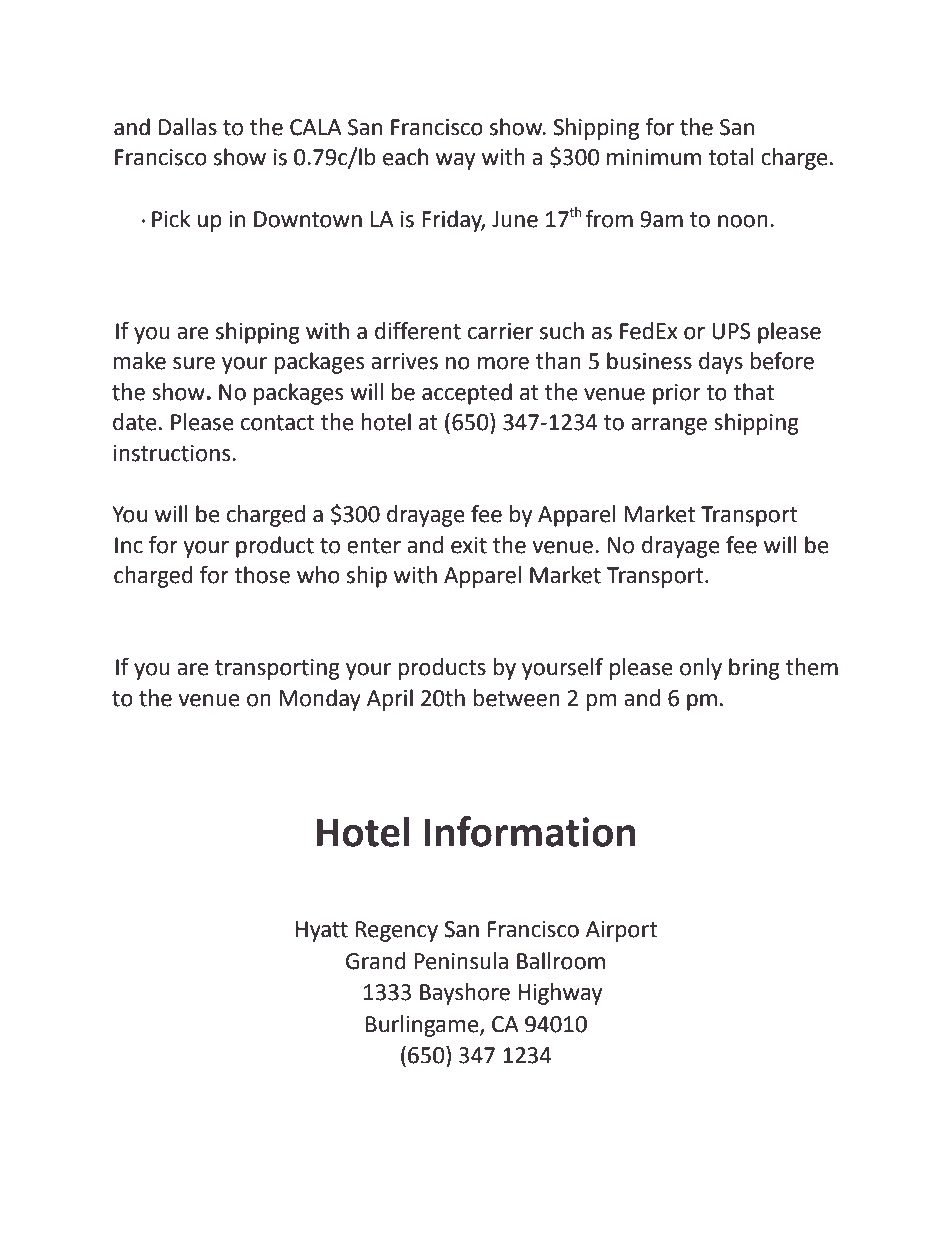 Image resolution: width=952 pixels, height=1233 pixels. Describe the element at coordinates (262, 575) in the document. I see `those` at that location.
